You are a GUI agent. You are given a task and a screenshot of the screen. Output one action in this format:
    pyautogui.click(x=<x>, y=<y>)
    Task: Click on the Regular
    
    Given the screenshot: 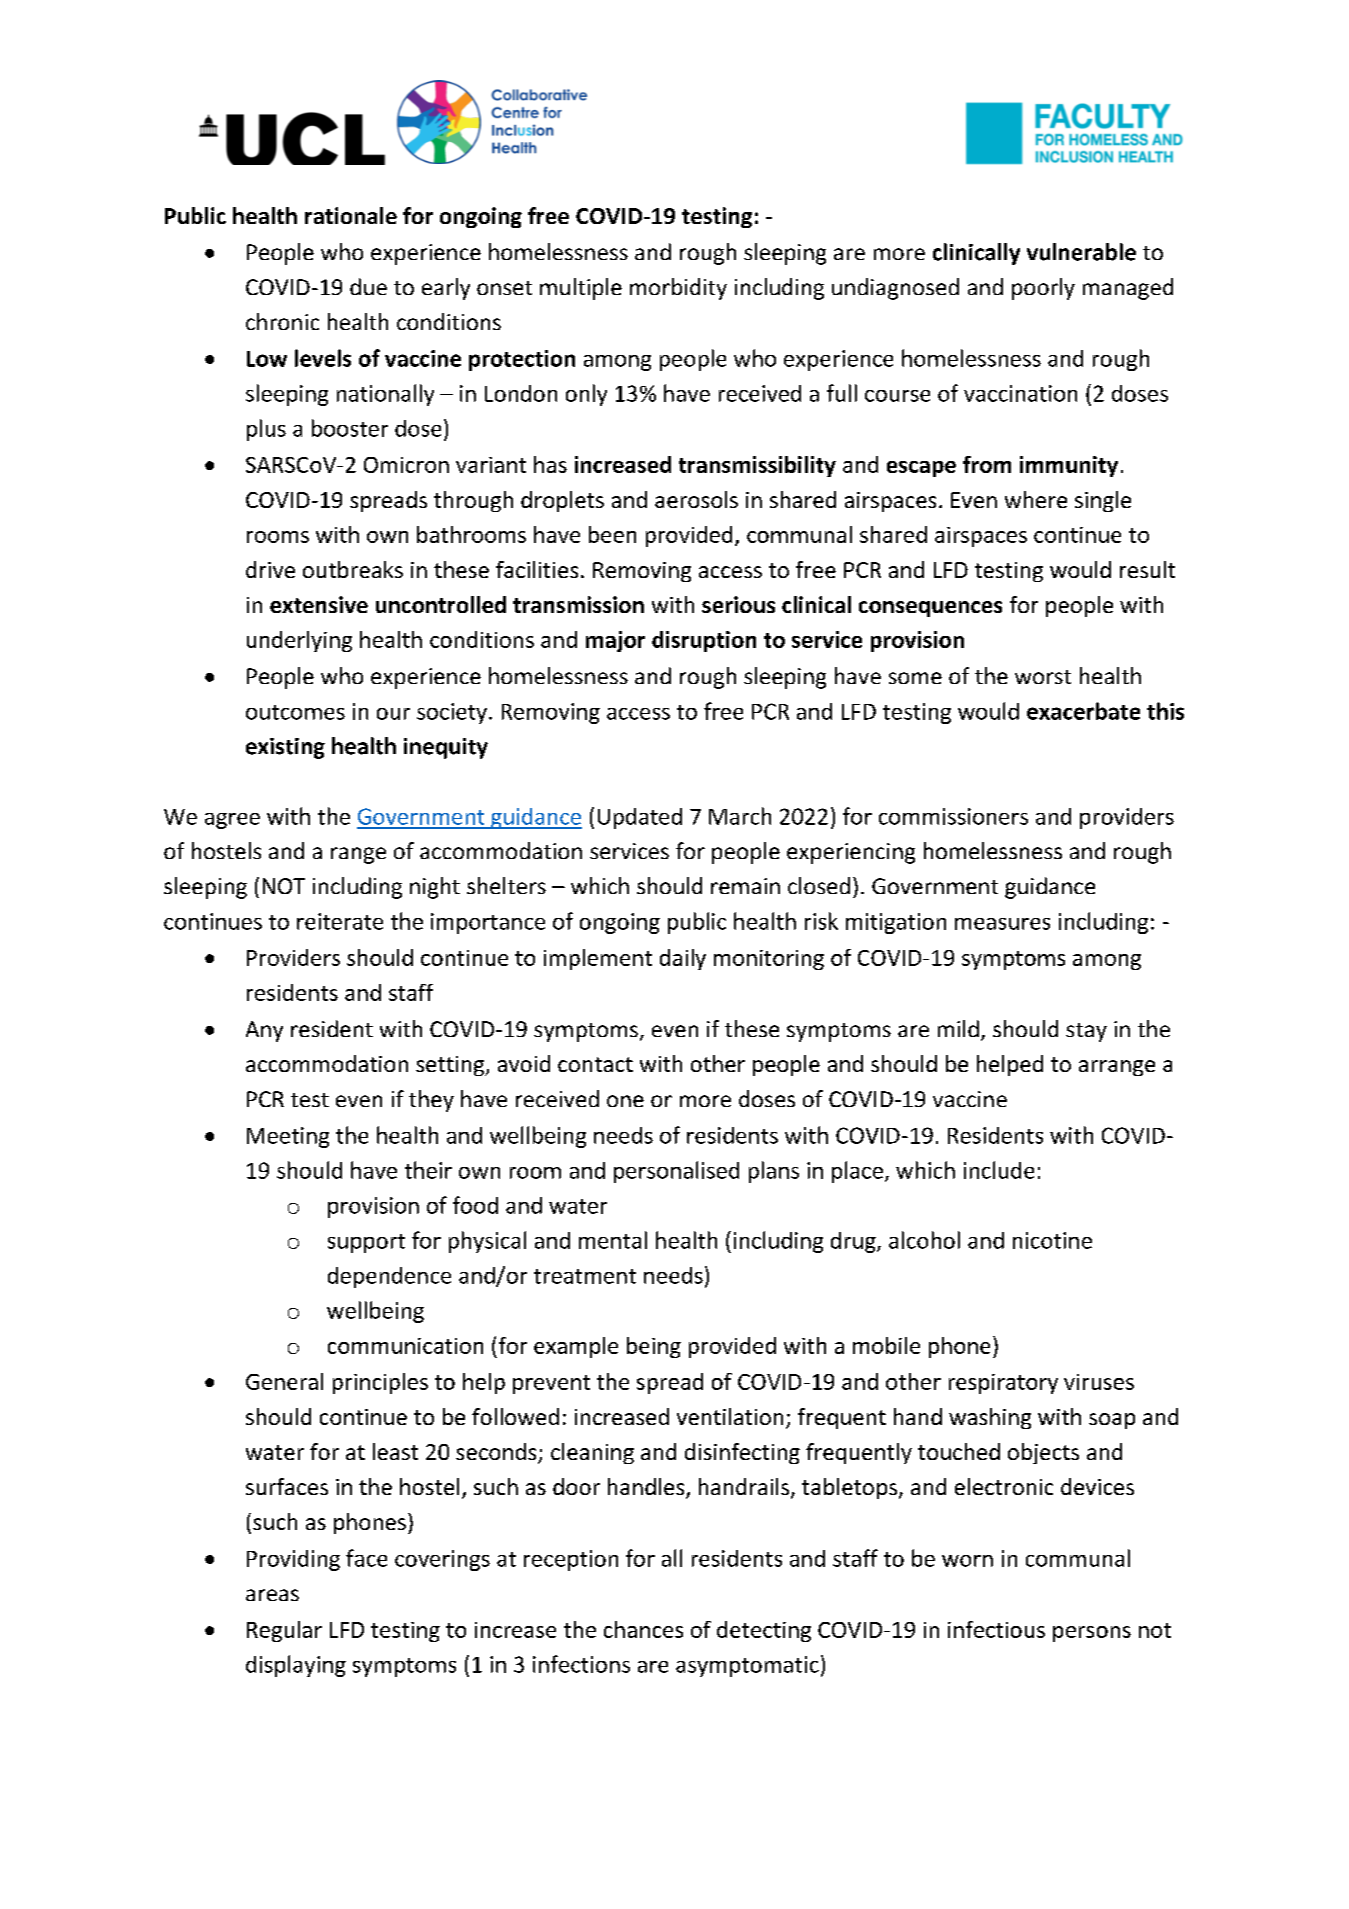 What is the action you would take?
    pyautogui.click(x=284, y=1631)
